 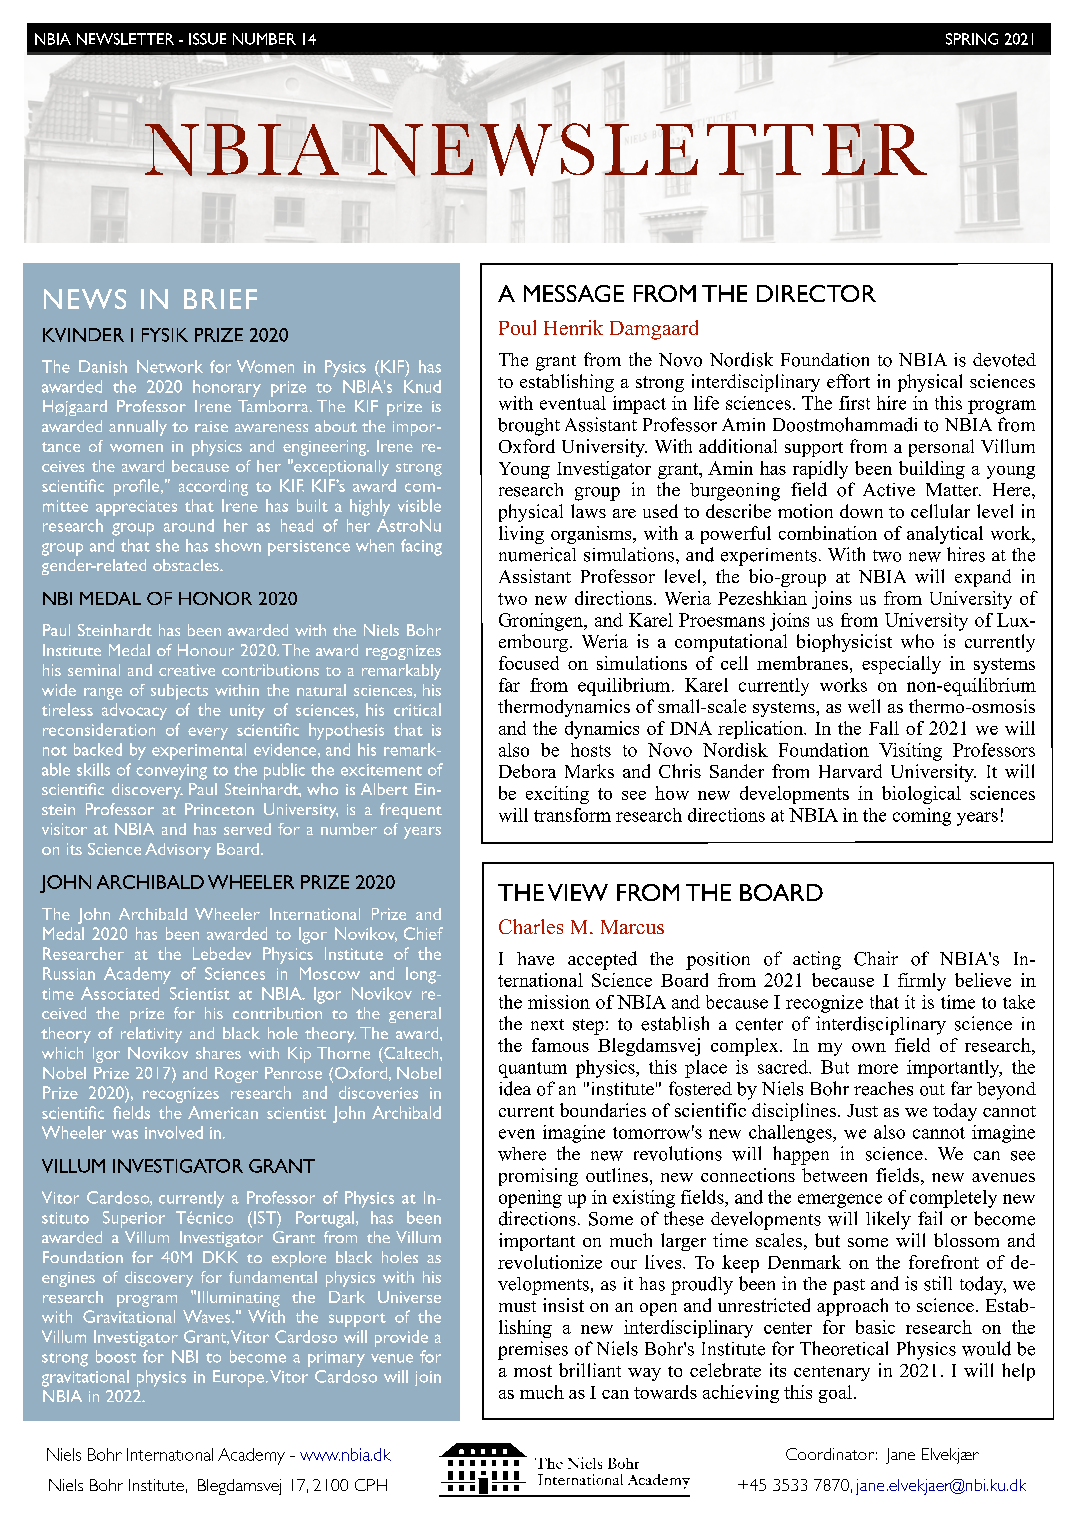 What do you see at coordinates (835, 1394) in the screenshot?
I see `goal` at bounding box center [835, 1394].
